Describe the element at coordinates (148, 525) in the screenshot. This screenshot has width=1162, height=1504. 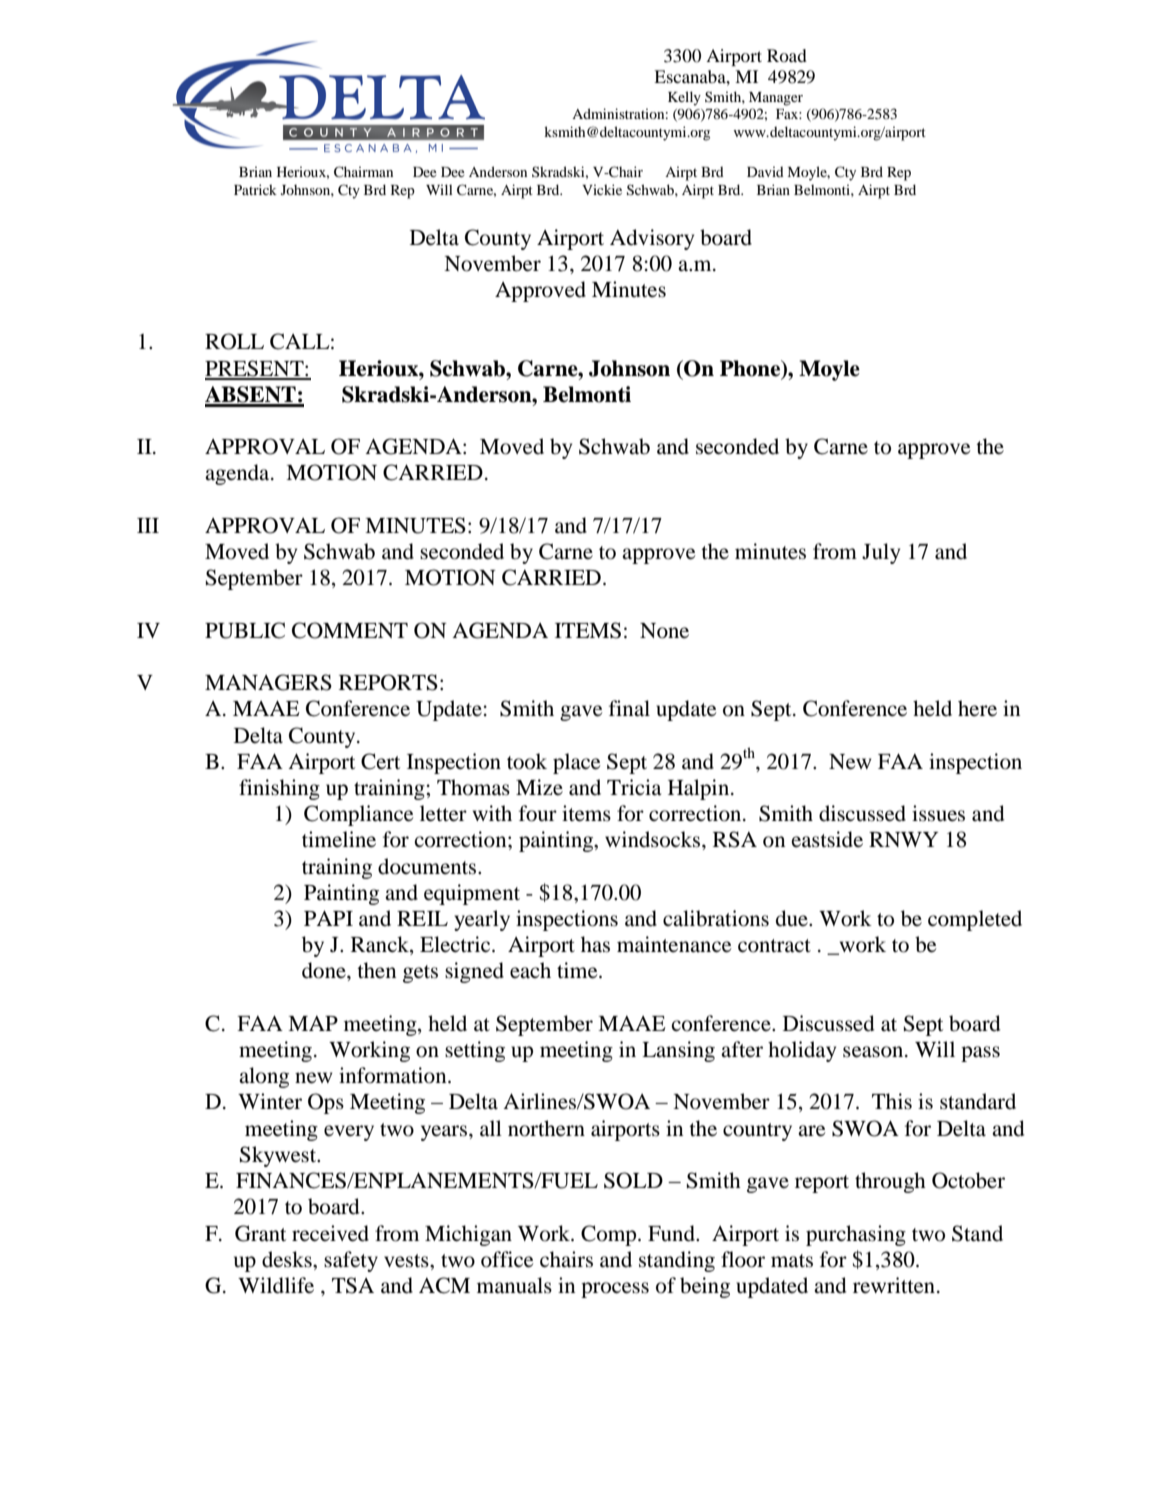
I see `III` at that location.
